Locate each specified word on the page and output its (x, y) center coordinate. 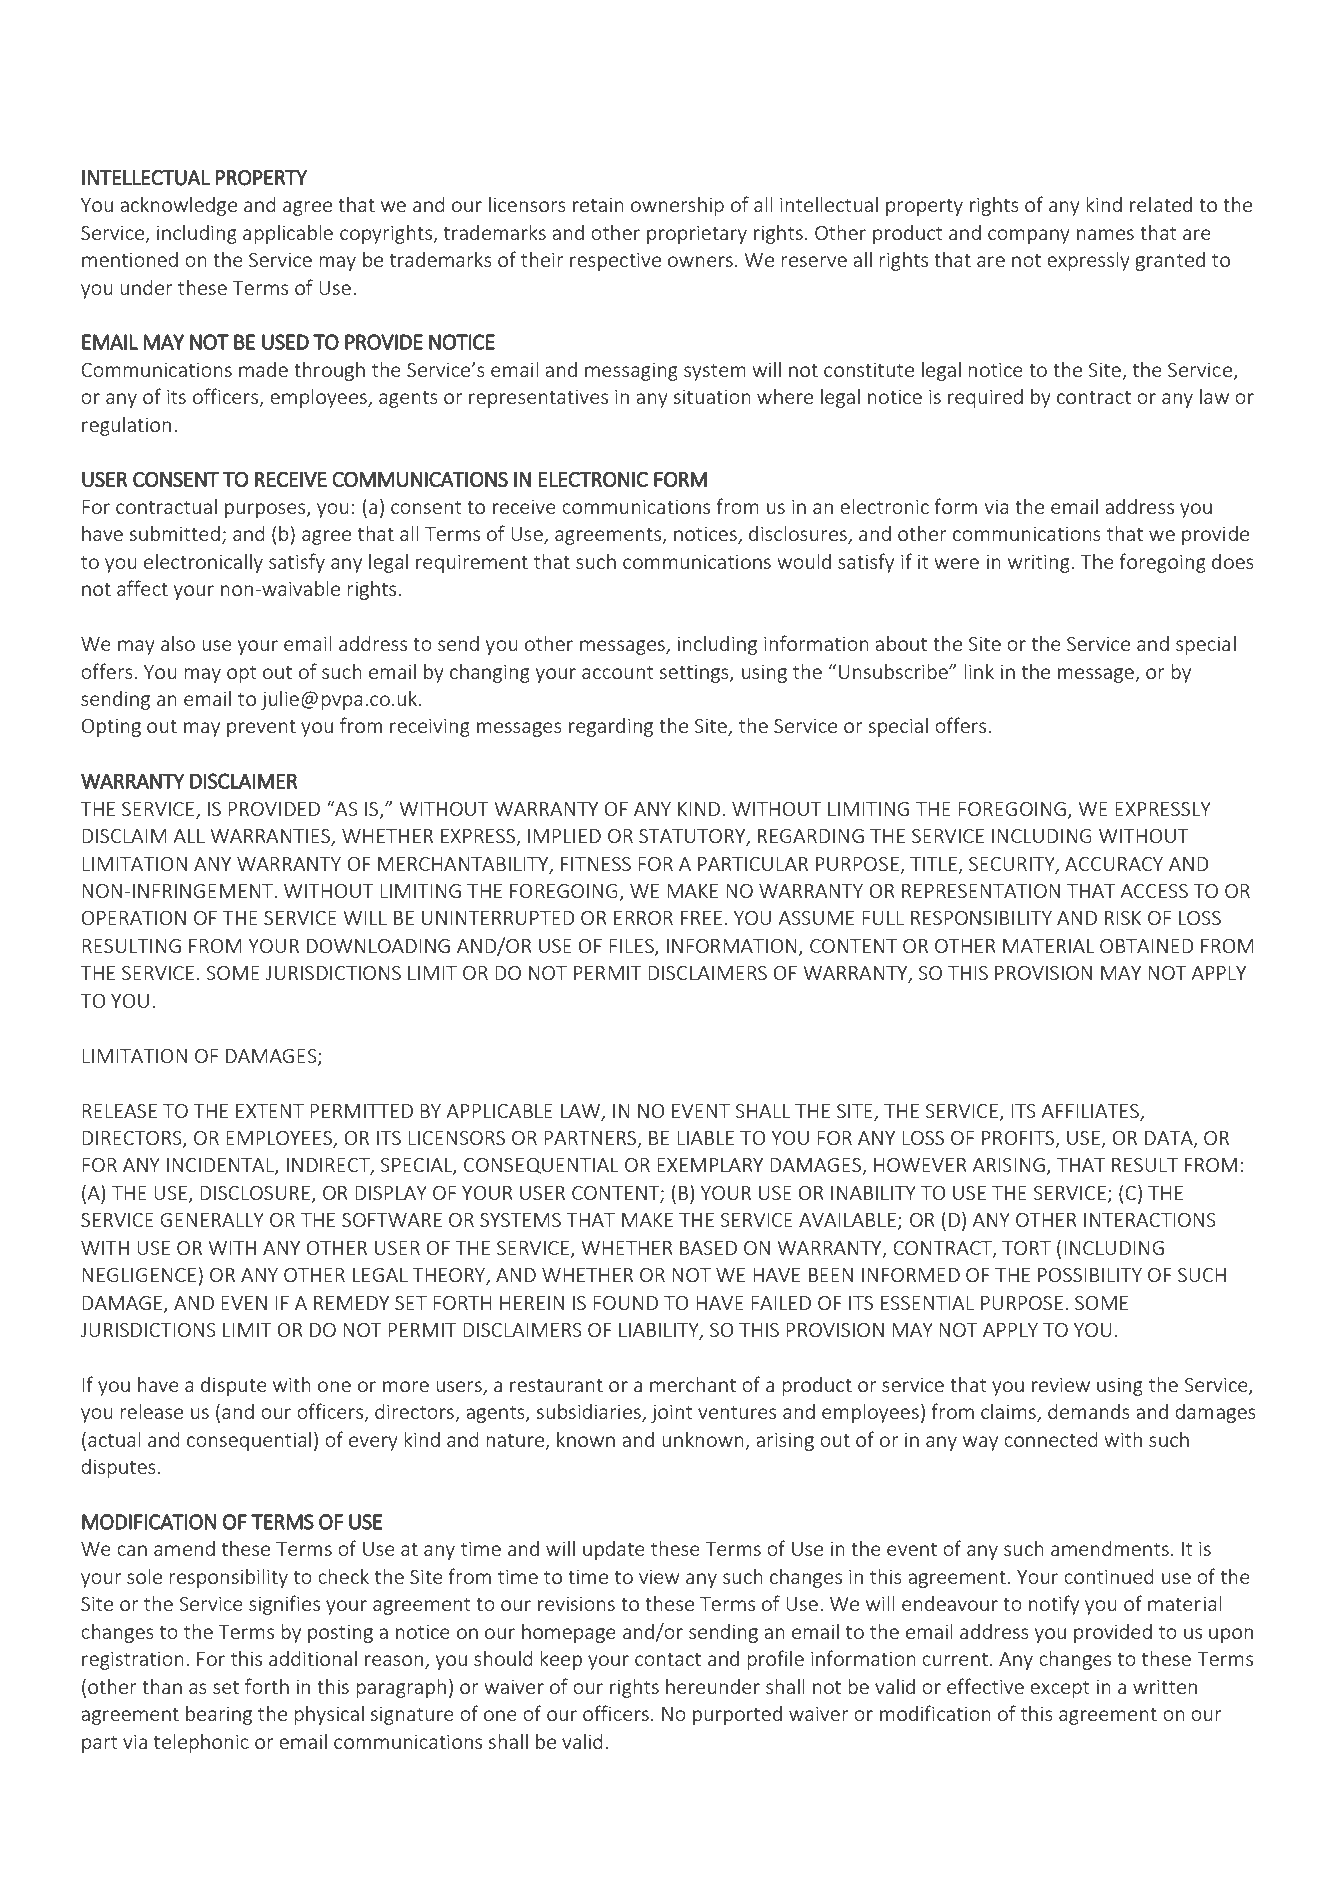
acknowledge (178, 206)
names (1105, 234)
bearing (219, 1715)
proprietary (697, 234)
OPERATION (133, 918)
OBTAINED (1147, 946)
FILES (632, 947)
